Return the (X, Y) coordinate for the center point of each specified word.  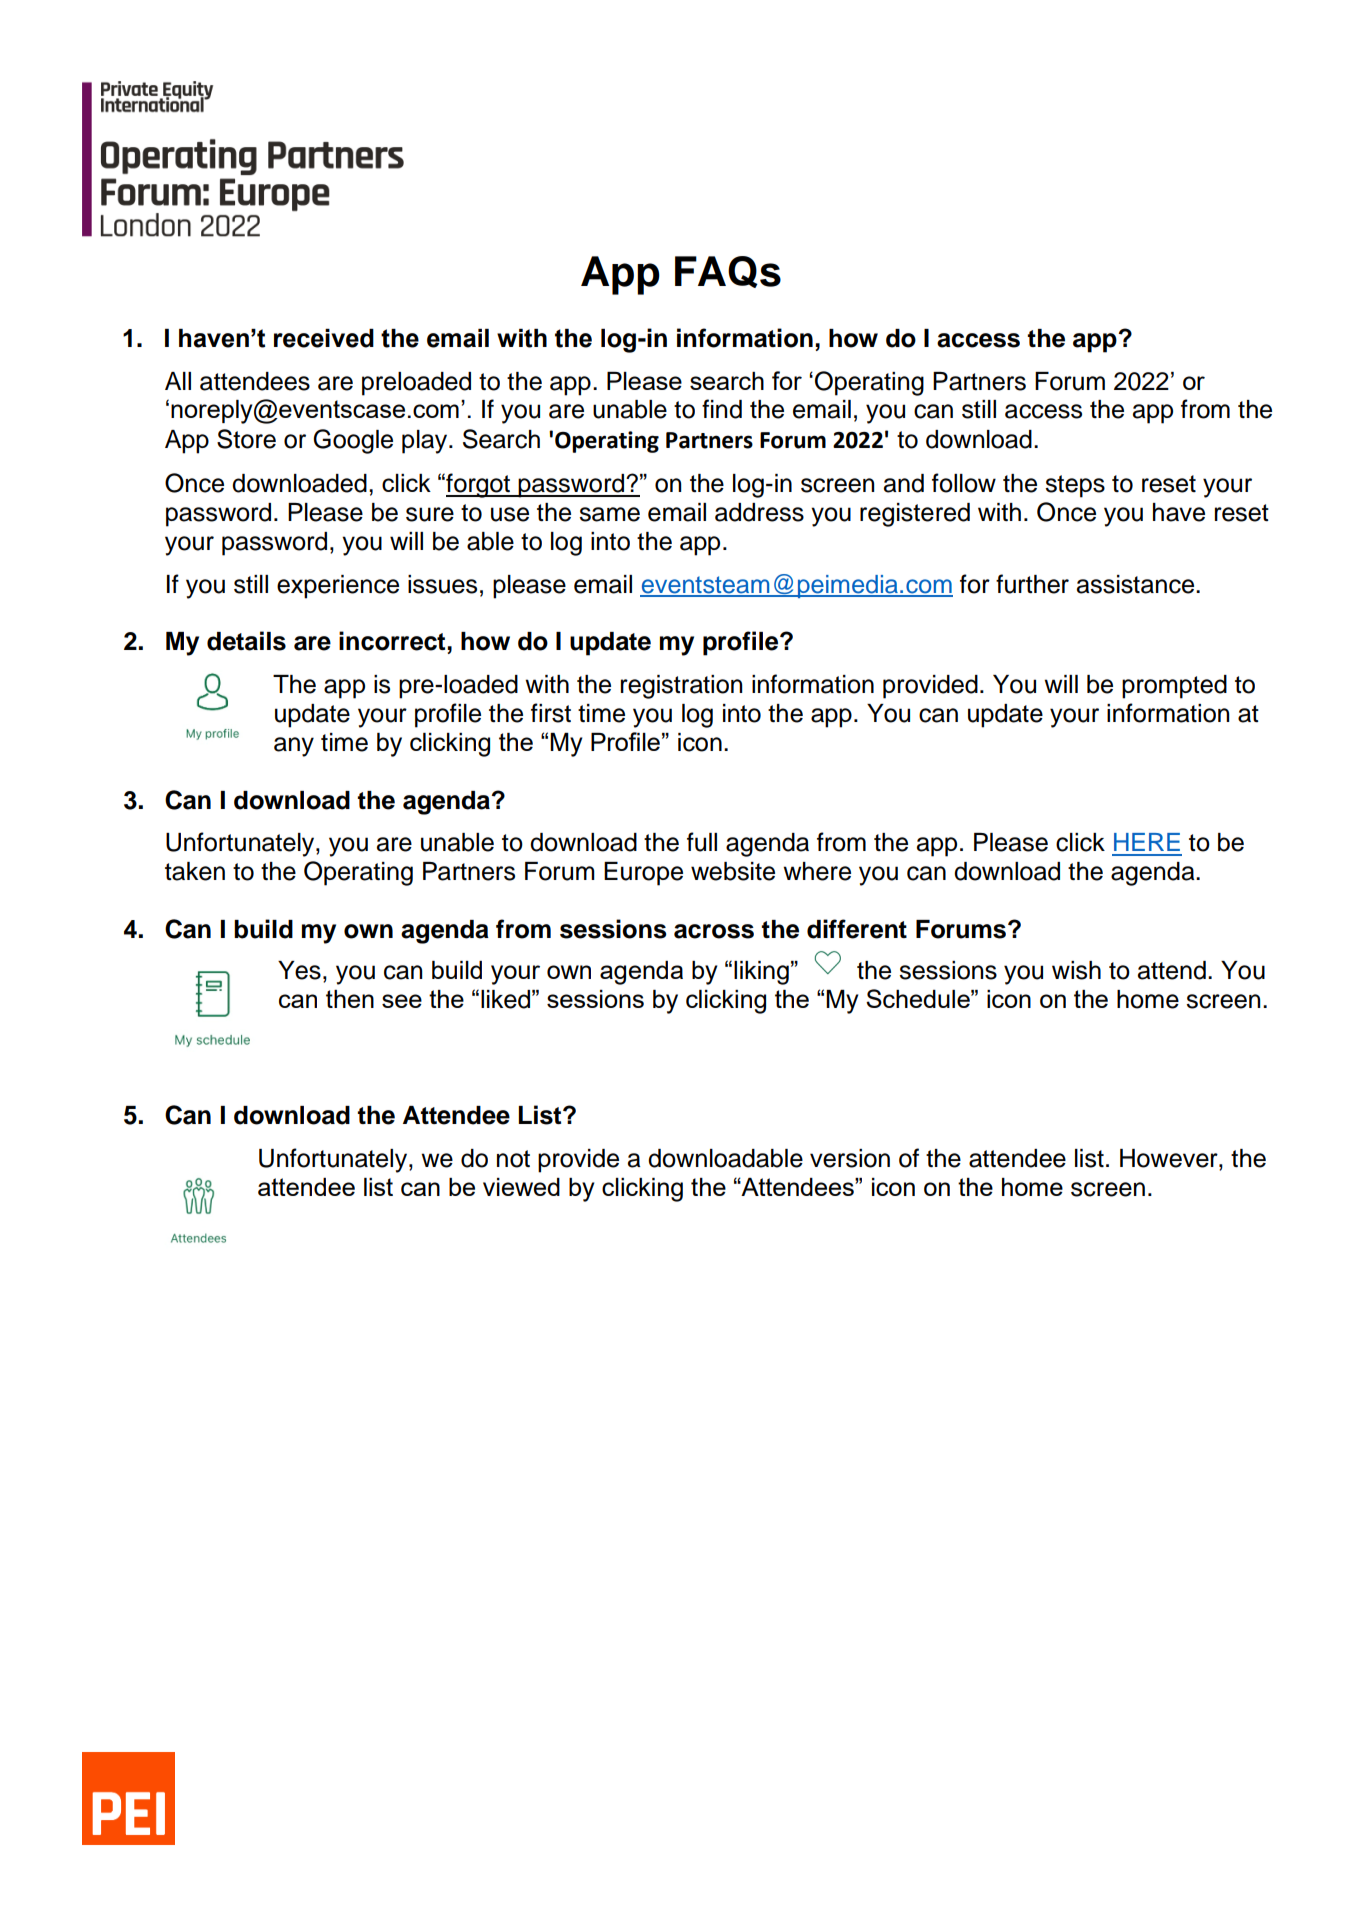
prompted (1174, 687)
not (513, 1159)
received (324, 338)
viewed (521, 1187)
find (722, 409)
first (551, 713)
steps (1075, 486)
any (294, 747)
